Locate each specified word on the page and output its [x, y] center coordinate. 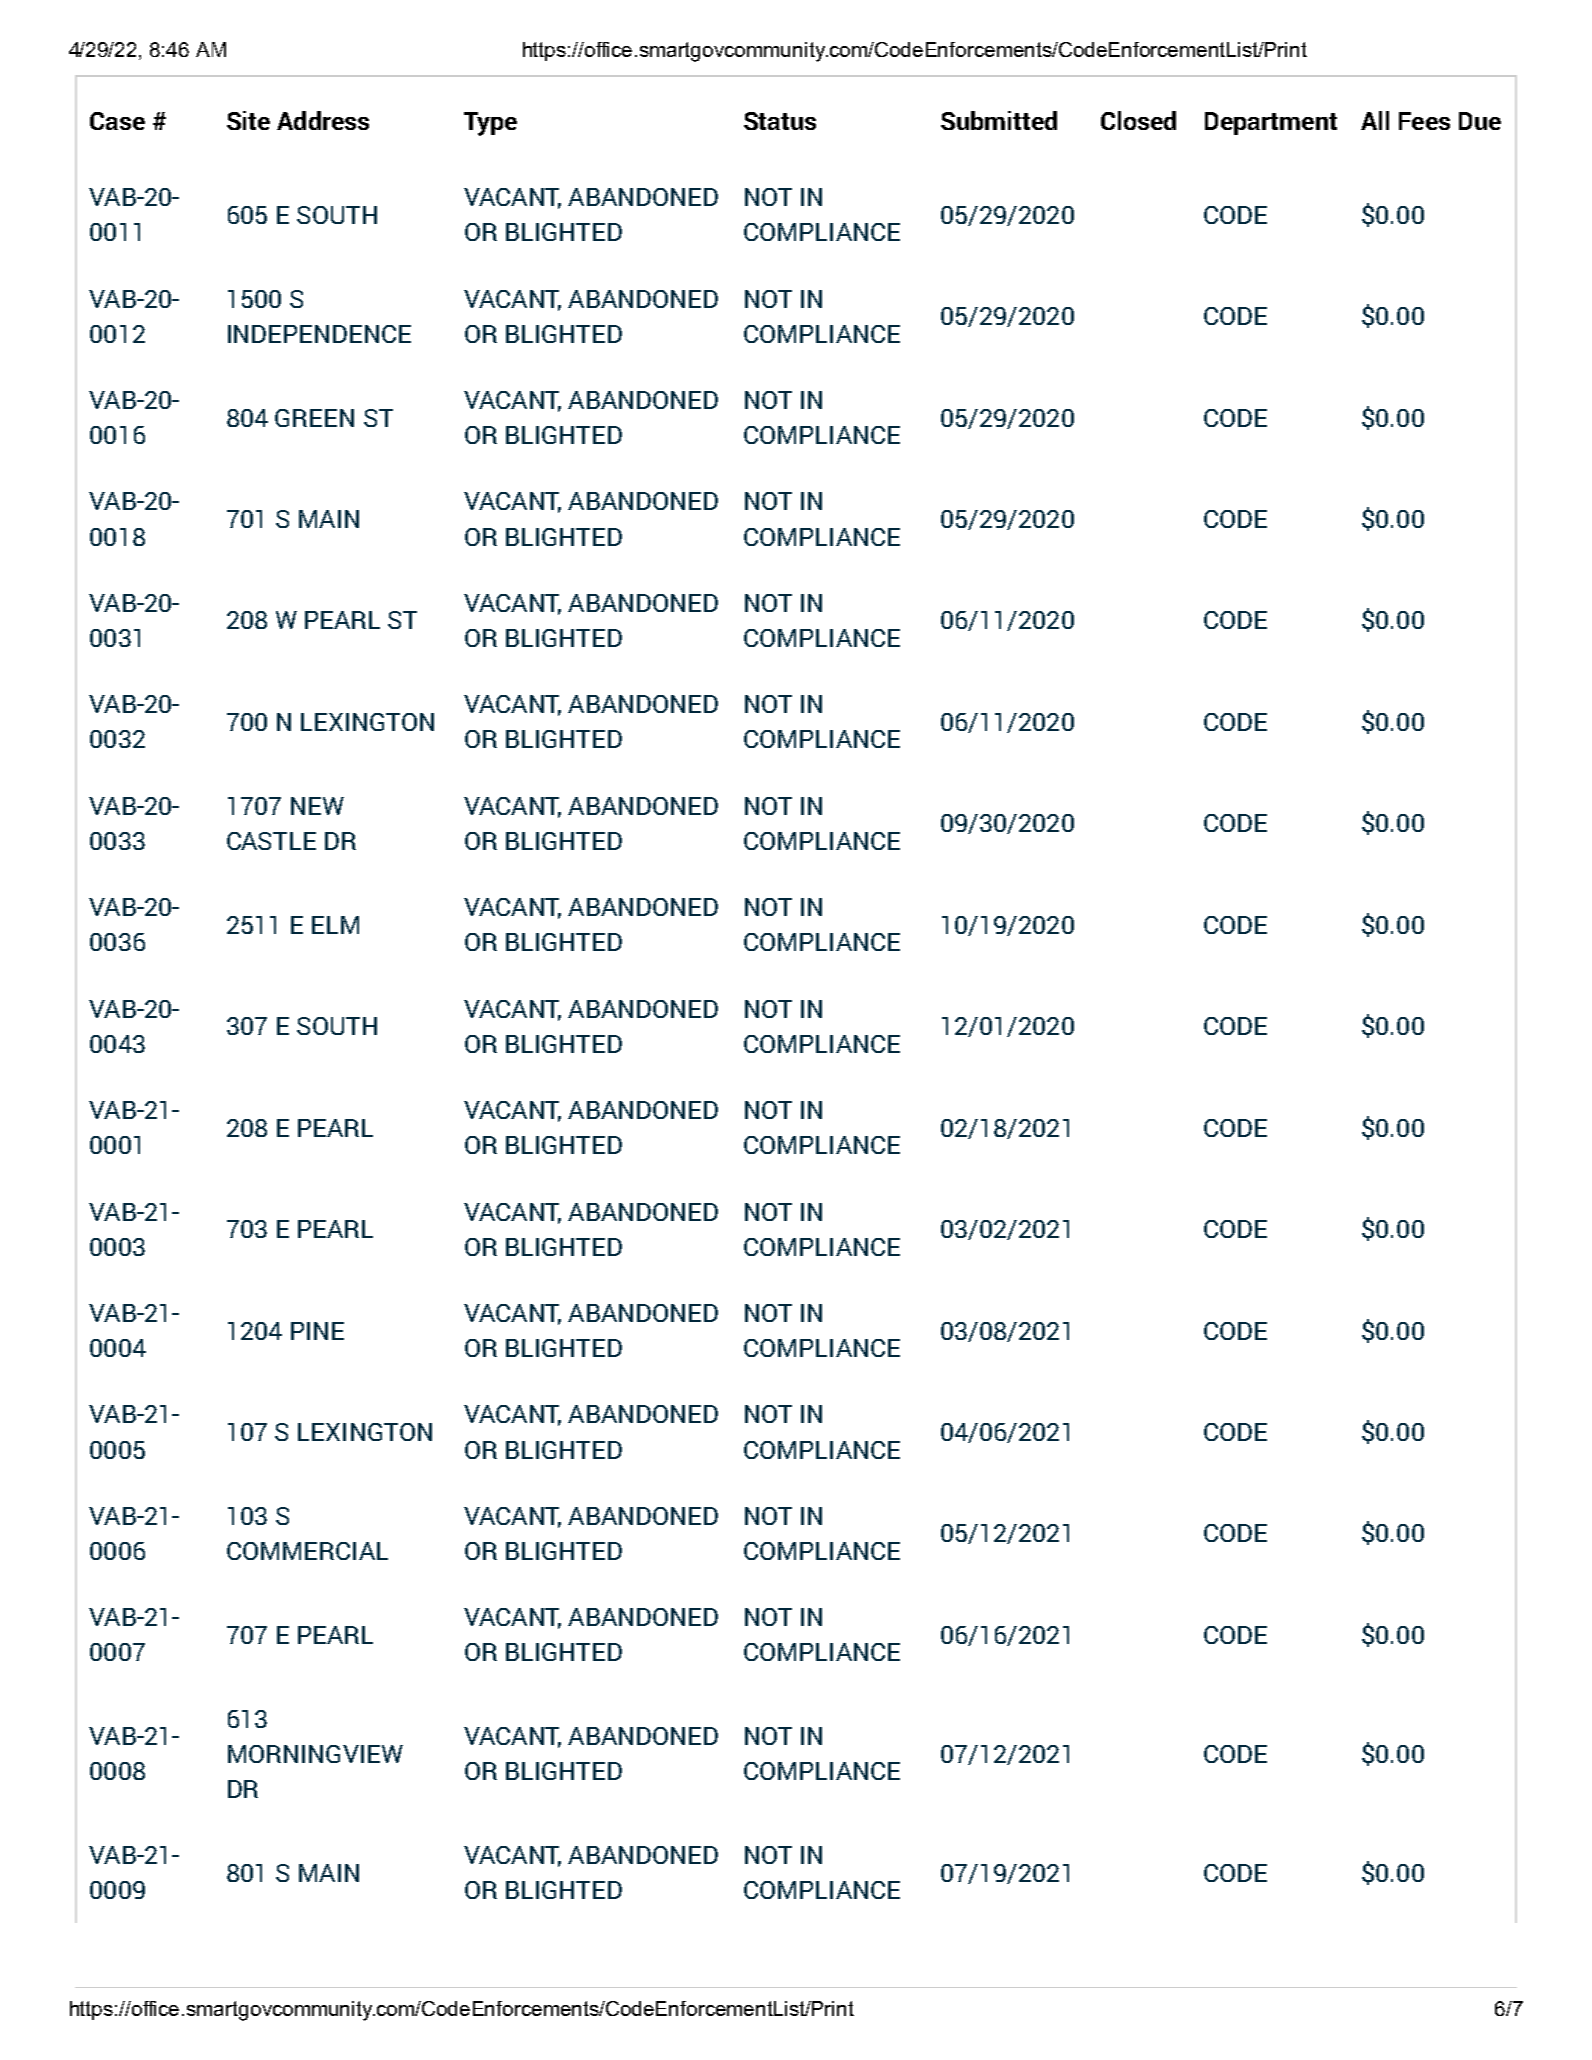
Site [248, 120]
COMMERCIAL [307, 1551]
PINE [317, 1331]
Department [1271, 123]
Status [780, 121]
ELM [335, 925]
